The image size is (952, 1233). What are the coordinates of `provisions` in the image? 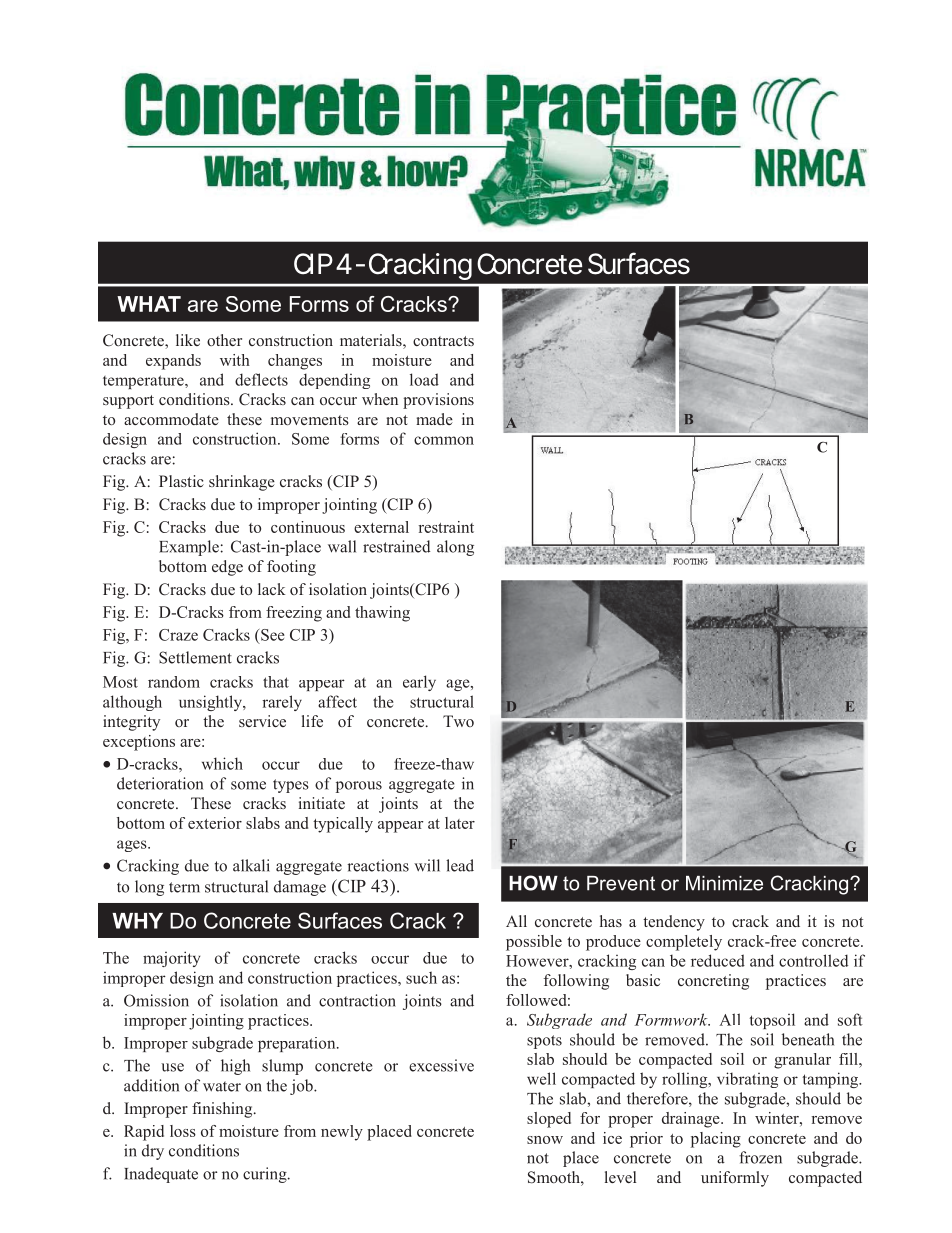 It's located at (438, 401).
